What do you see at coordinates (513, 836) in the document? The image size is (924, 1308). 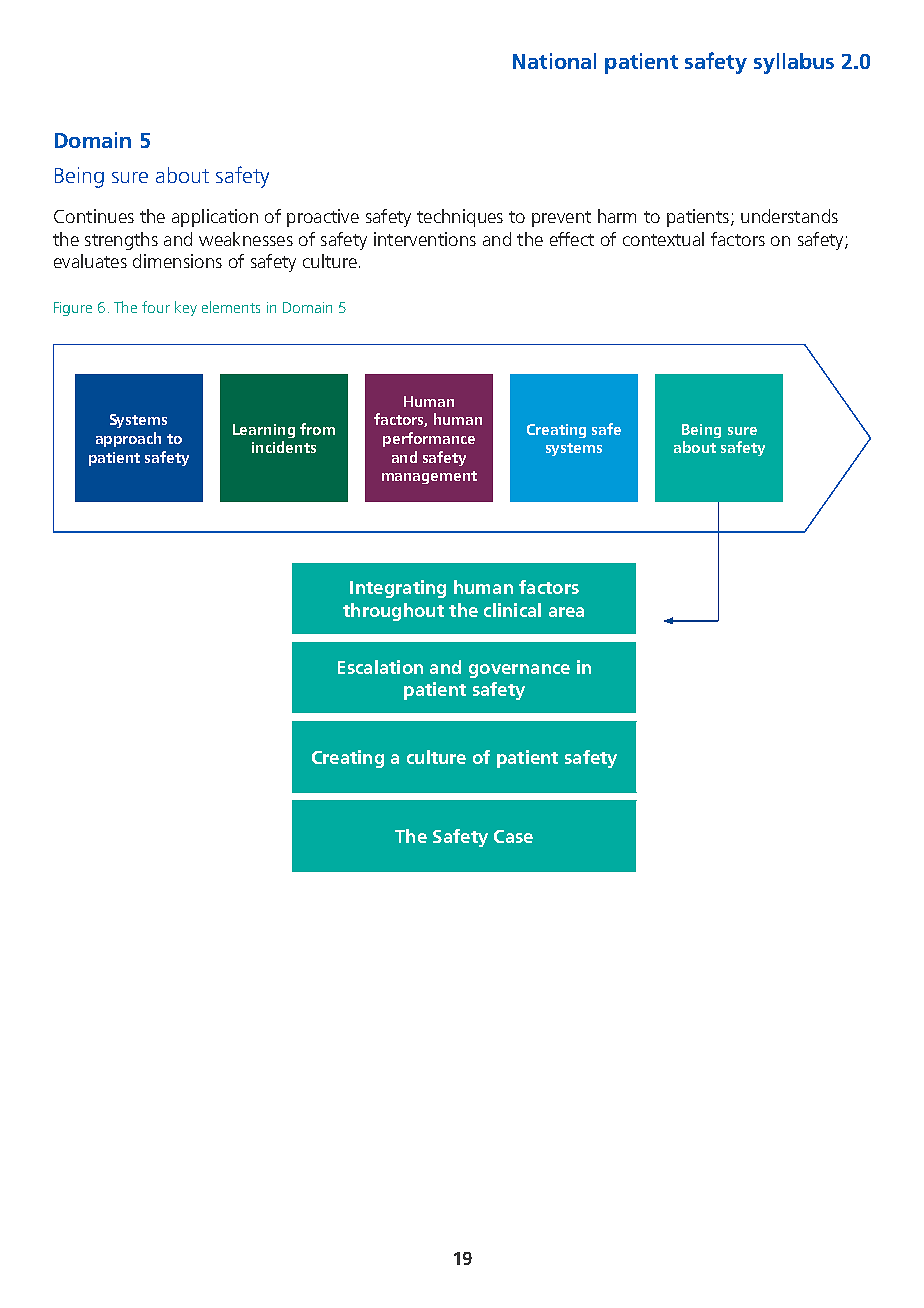 I see `Case` at bounding box center [513, 836].
